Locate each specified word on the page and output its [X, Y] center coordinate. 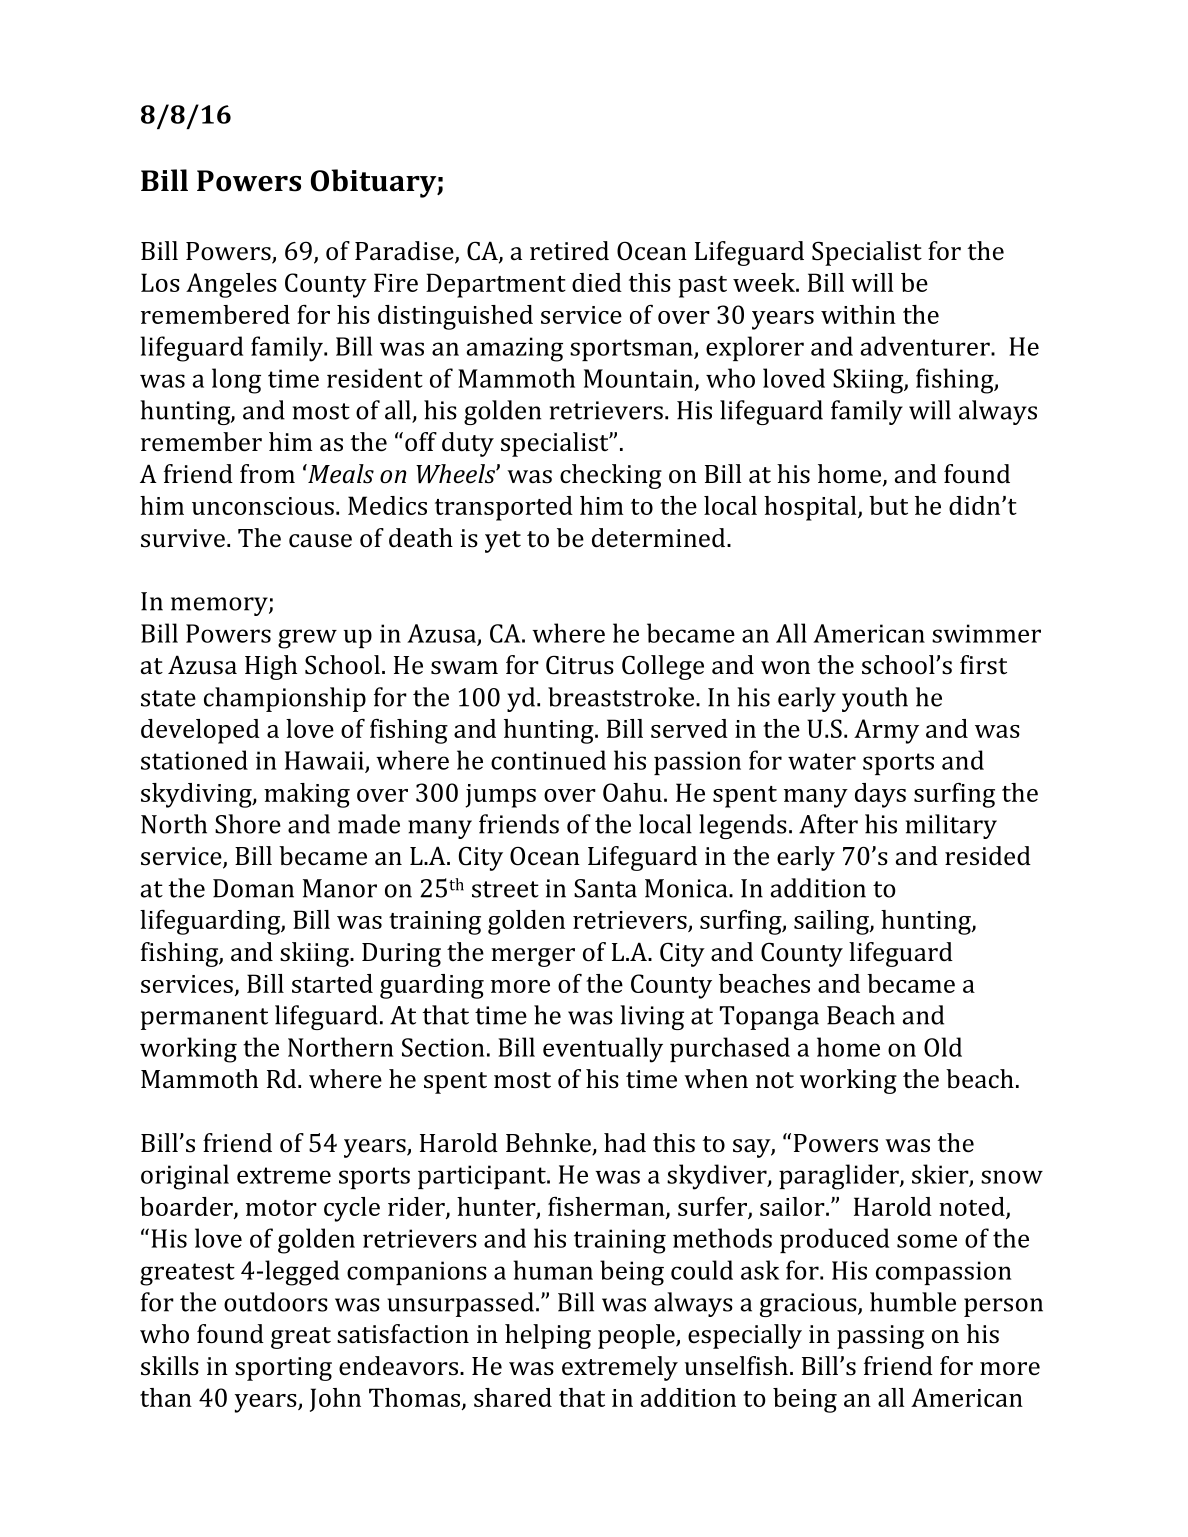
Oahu [632, 792]
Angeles [231, 285]
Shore [248, 824]
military [951, 826]
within [858, 314]
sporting [283, 1369]
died [597, 282]
